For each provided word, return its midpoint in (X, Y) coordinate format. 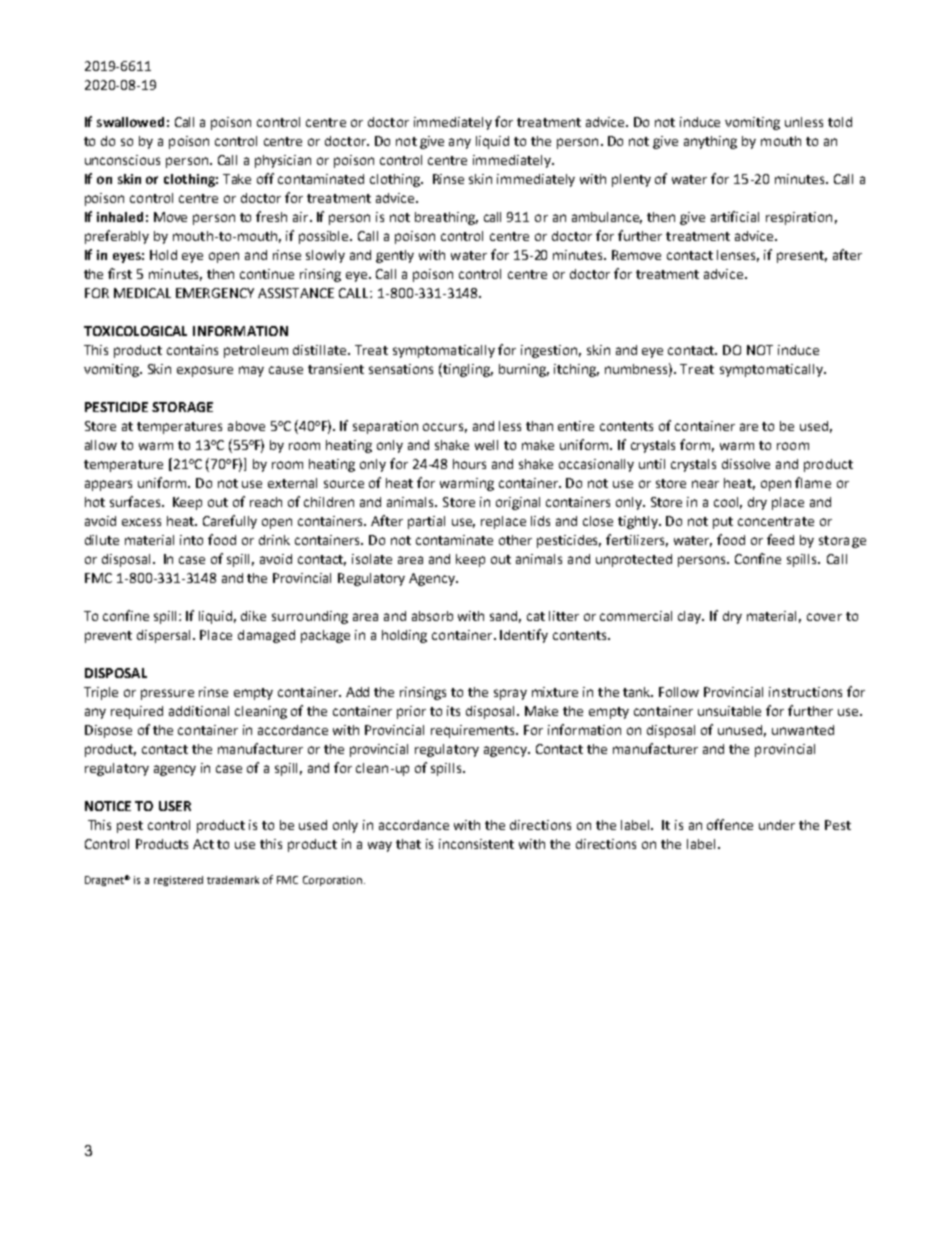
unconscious (122, 160)
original (518, 503)
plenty (631, 180)
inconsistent (476, 844)
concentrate (776, 521)
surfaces (136, 501)
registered (178, 881)
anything (710, 142)
